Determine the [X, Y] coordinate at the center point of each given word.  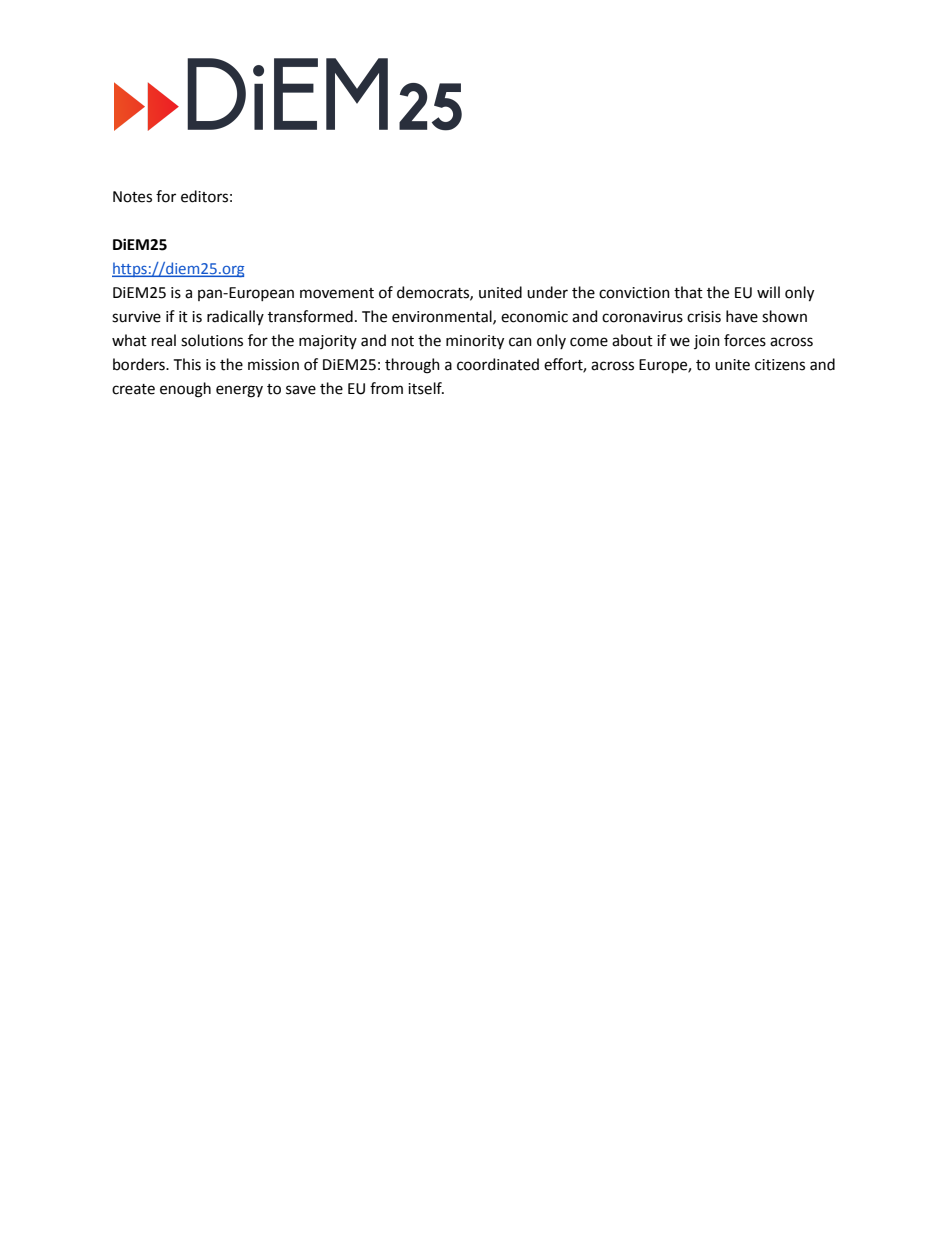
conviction [634, 293]
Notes [132, 197]
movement [337, 293]
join [707, 342]
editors [204, 196]
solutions [212, 340]
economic [534, 317]
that [688, 292]
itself [426, 388]
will [768, 292]
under [547, 292]
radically [235, 317]
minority [475, 342]
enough [185, 390]
